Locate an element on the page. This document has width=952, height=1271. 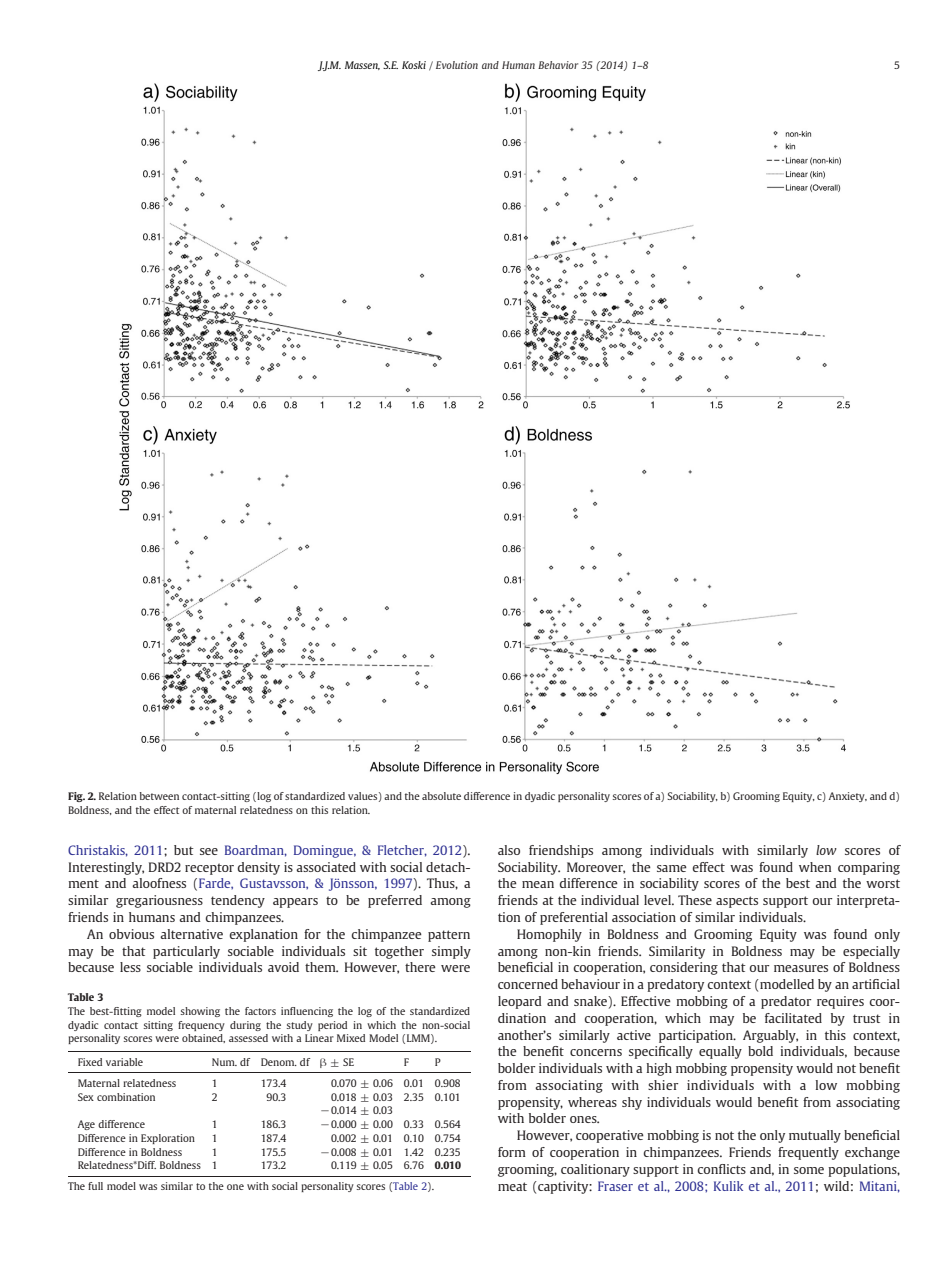
measures is located at coordinates (801, 968).
